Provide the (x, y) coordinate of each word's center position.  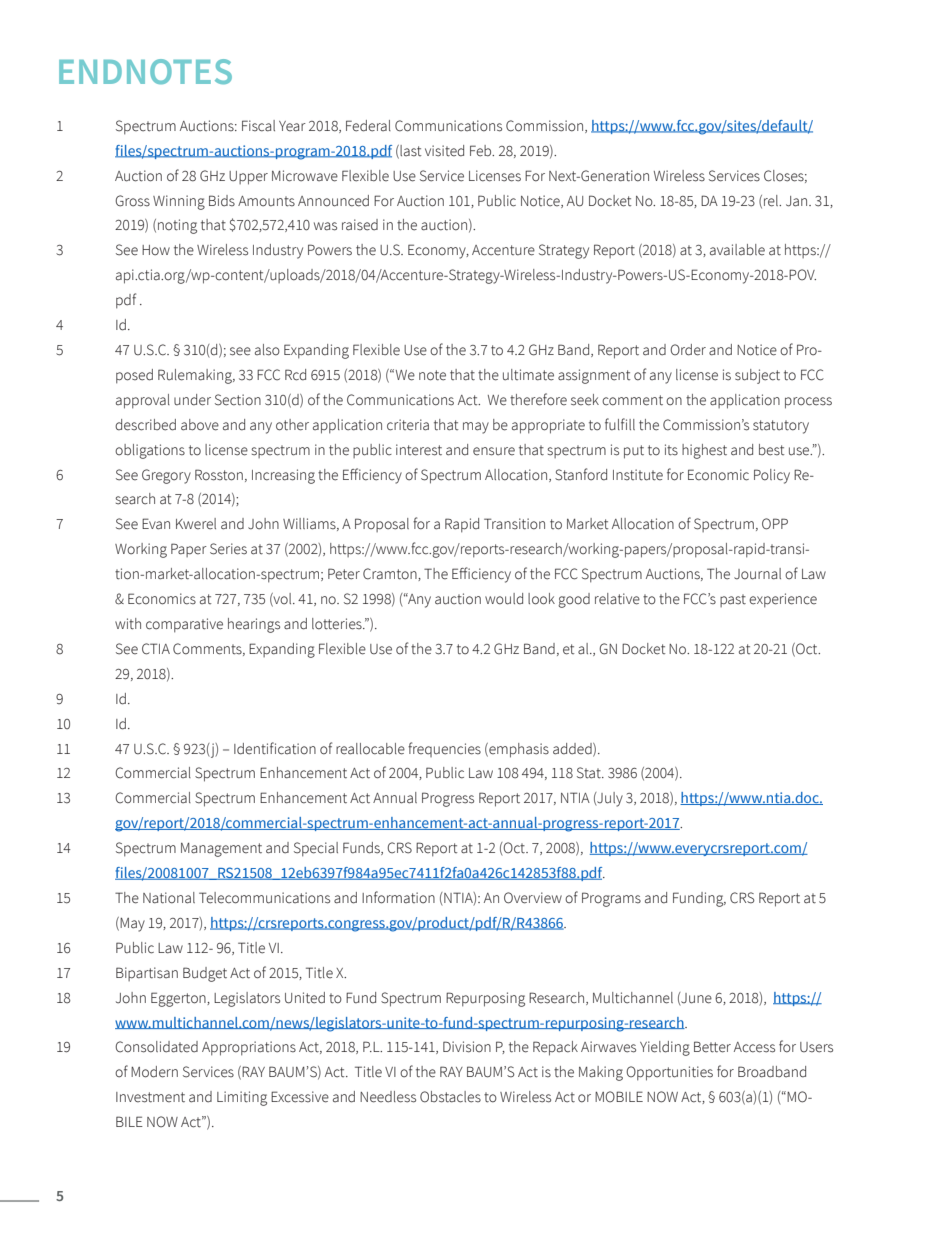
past (733, 600)
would (504, 599)
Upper (248, 178)
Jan (798, 201)
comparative (184, 625)
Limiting (242, 1098)
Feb (482, 151)
